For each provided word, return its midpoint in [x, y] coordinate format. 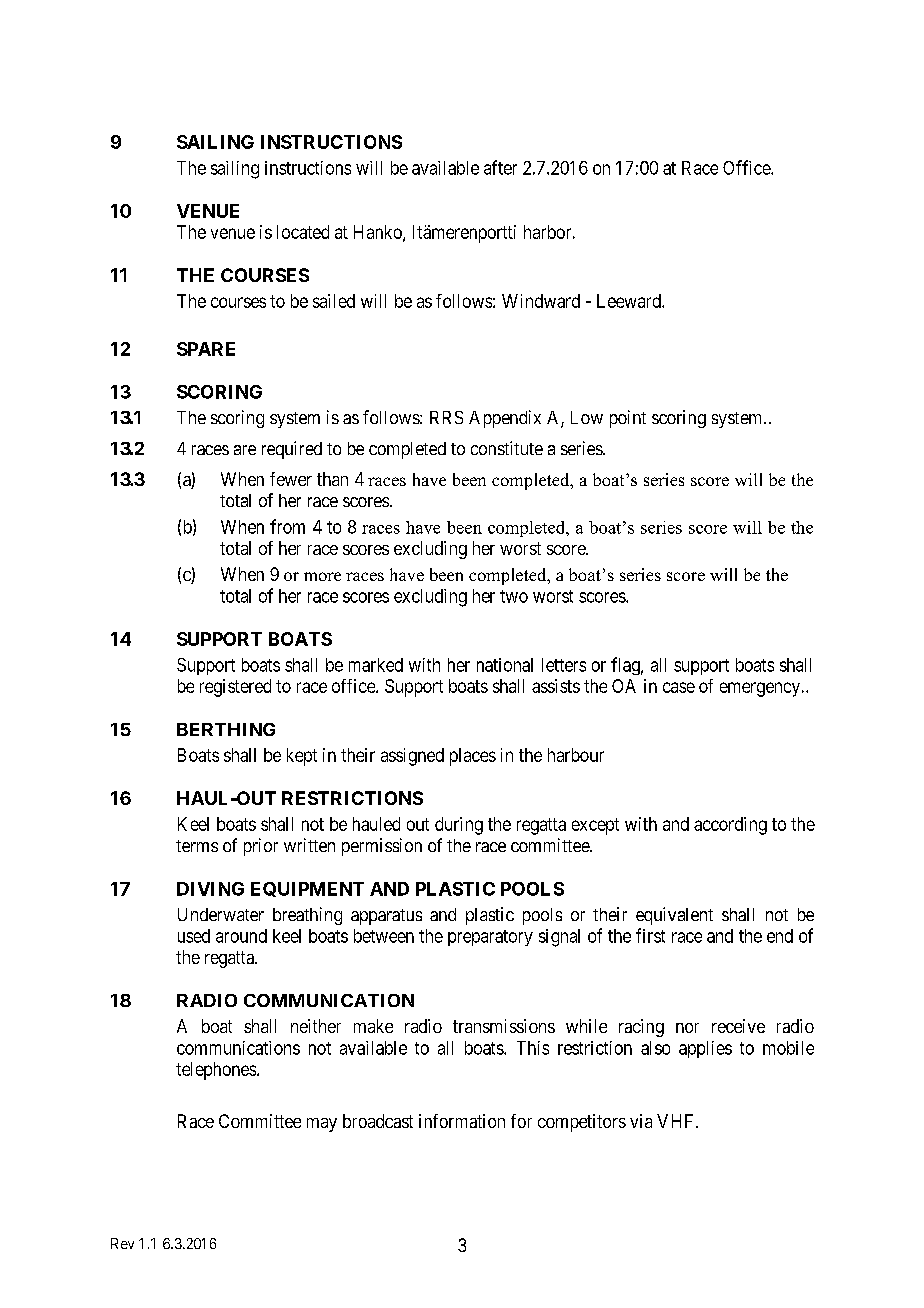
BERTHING [226, 729]
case [679, 687]
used [194, 936]
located [303, 232]
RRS [446, 417]
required [292, 450]
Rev [122, 1243]
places [473, 757]
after [500, 167]
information [462, 1121]
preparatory [490, 938]
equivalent [674, 916]
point [628, 419]
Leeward [630, 301]
